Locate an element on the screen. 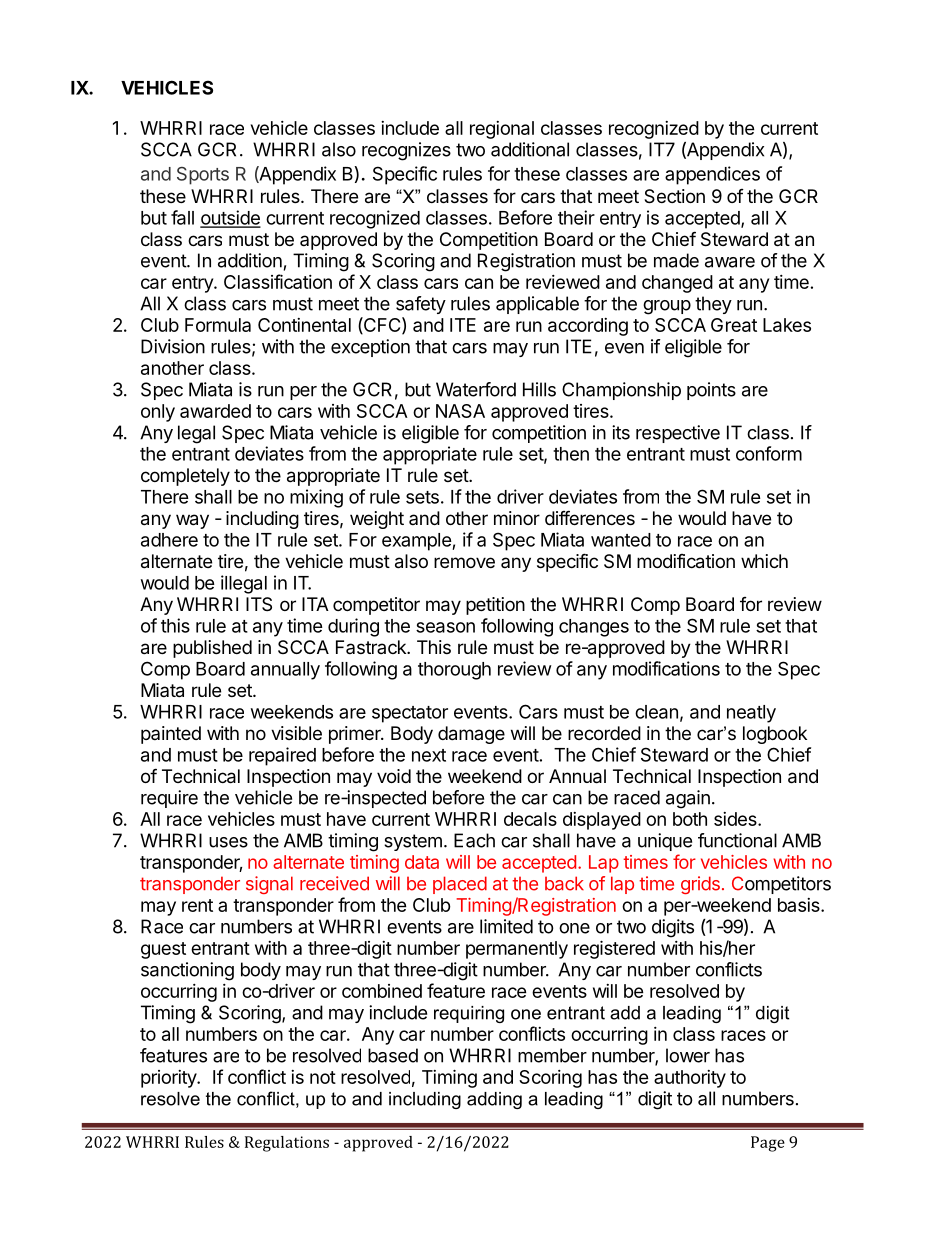 This screenshot has height=1233, width=952. Sports is located at coordinates (203, 176).
